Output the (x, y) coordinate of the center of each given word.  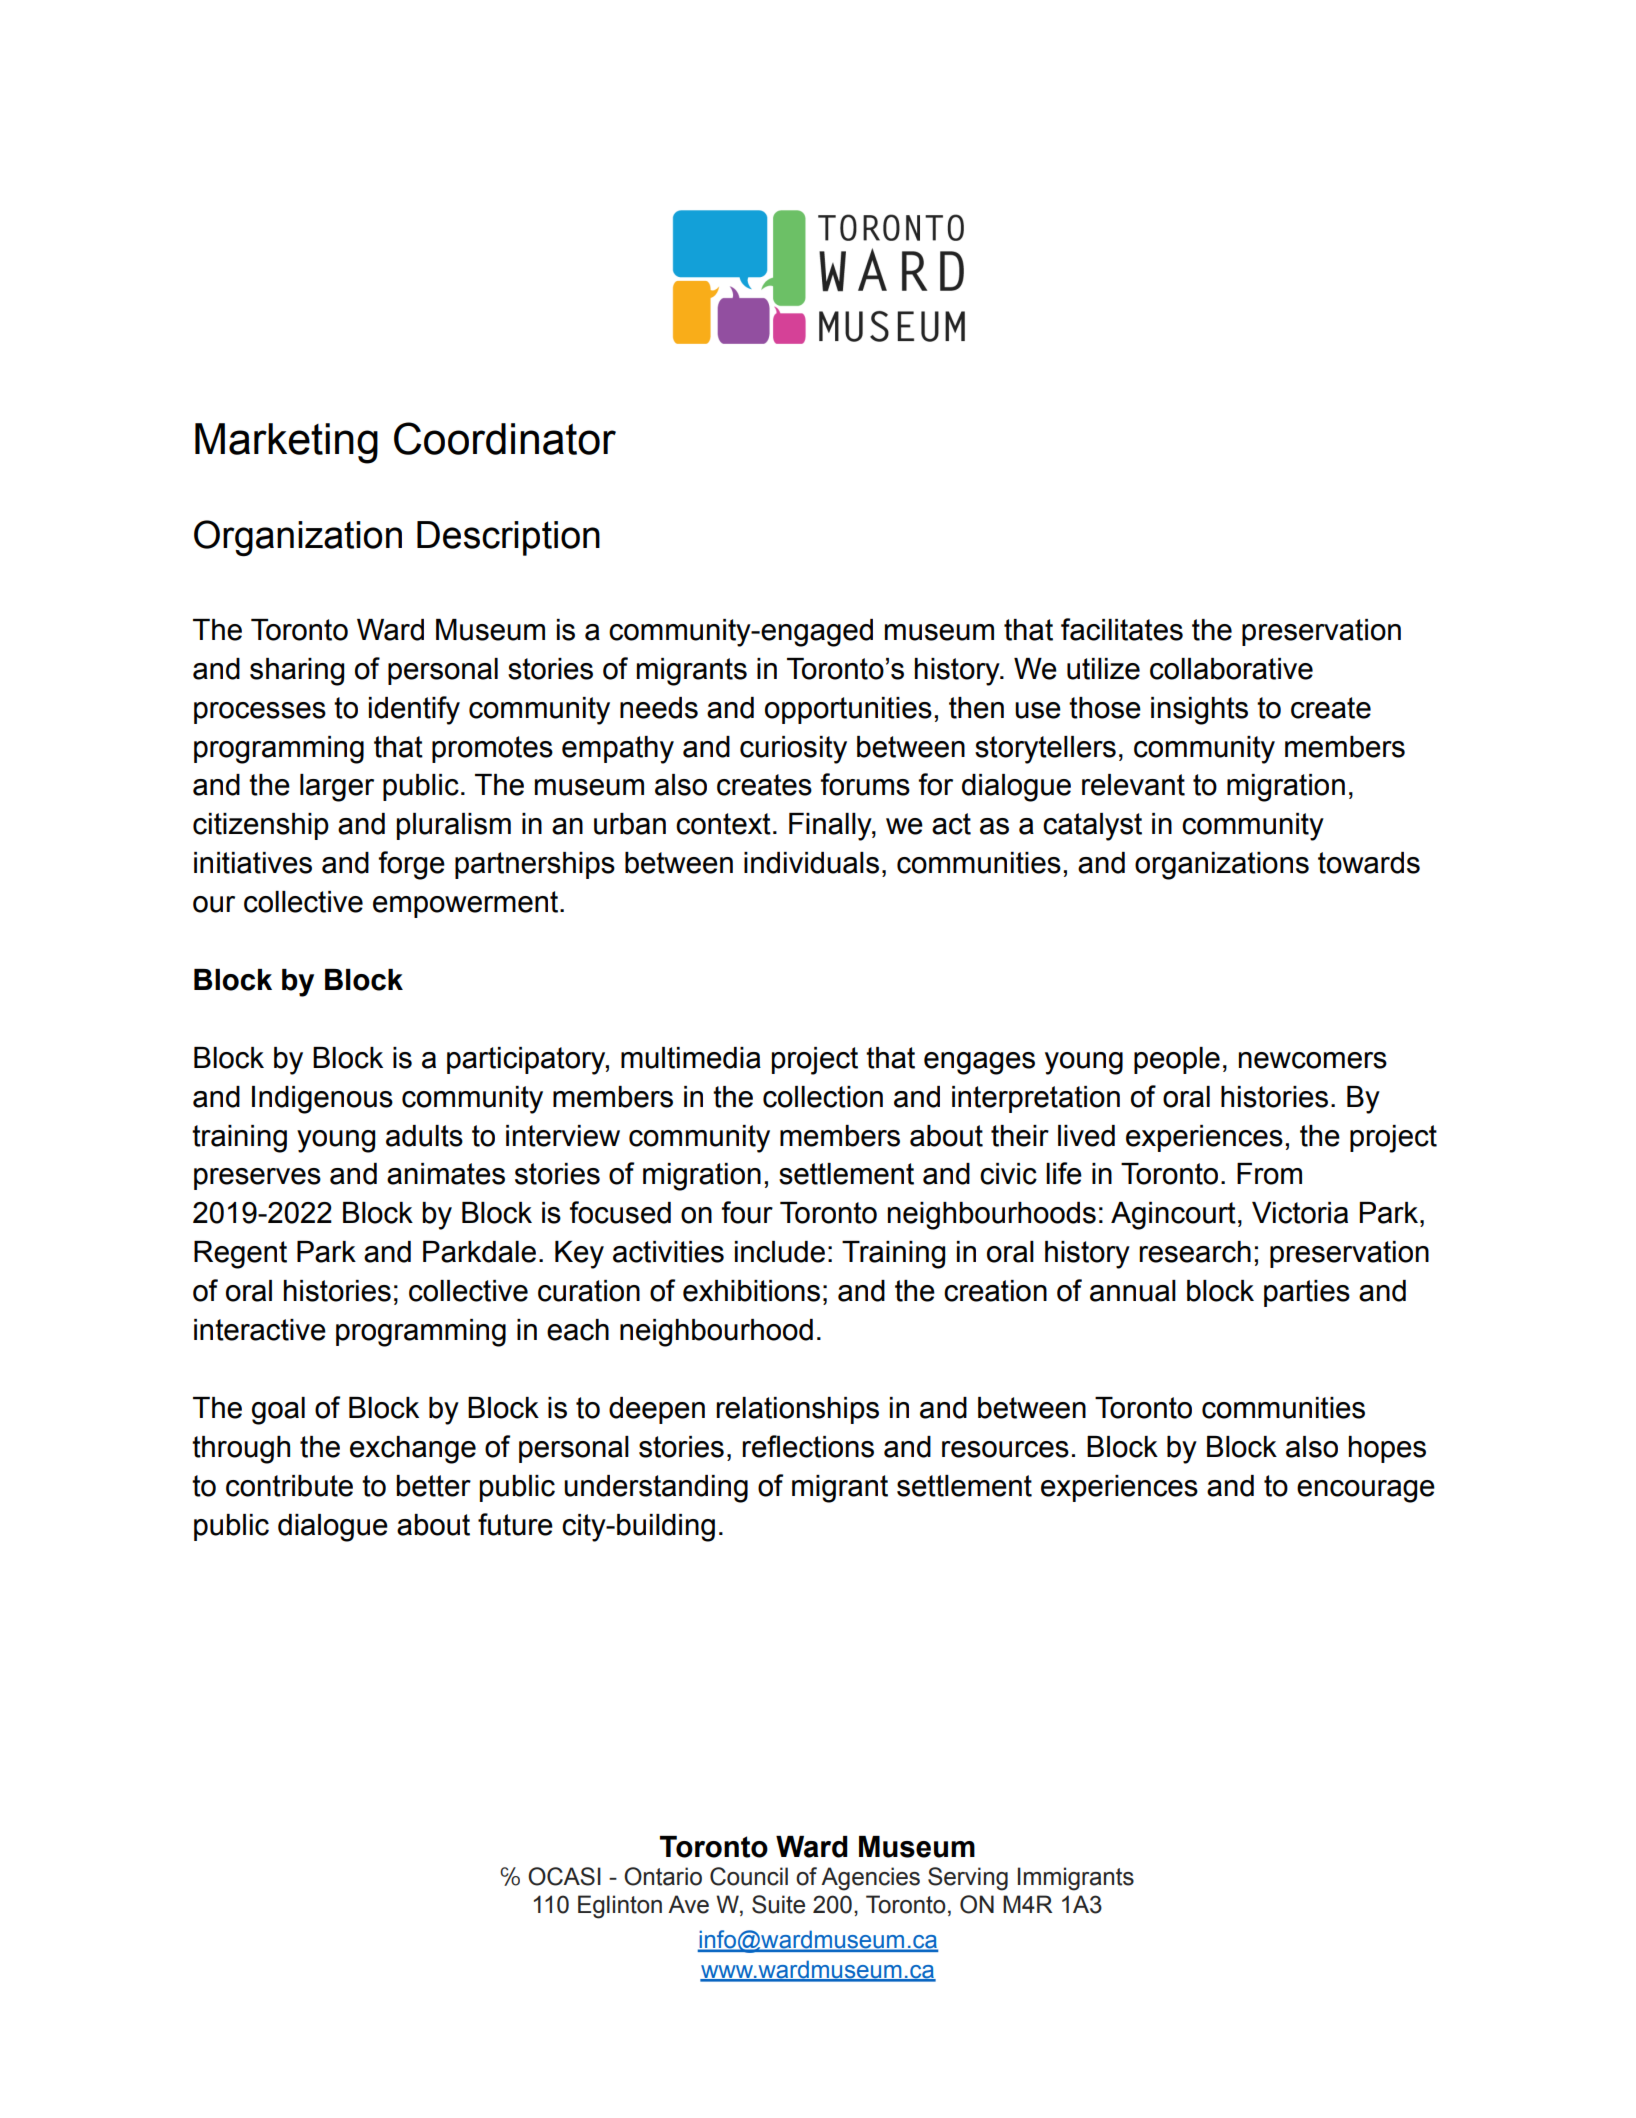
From (1269, 1174)
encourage (1366, 1491)
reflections (808, 1446)
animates (446, 1174)
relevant (1133, 785)
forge (412, 865)
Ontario (663, 1876)
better (433, 1486)
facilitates (1122, 629)
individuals (811, 863)
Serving (968, 1879)
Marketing (286, 443)
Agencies (870, 1879)
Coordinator (505, 438)
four (747, 1212)
